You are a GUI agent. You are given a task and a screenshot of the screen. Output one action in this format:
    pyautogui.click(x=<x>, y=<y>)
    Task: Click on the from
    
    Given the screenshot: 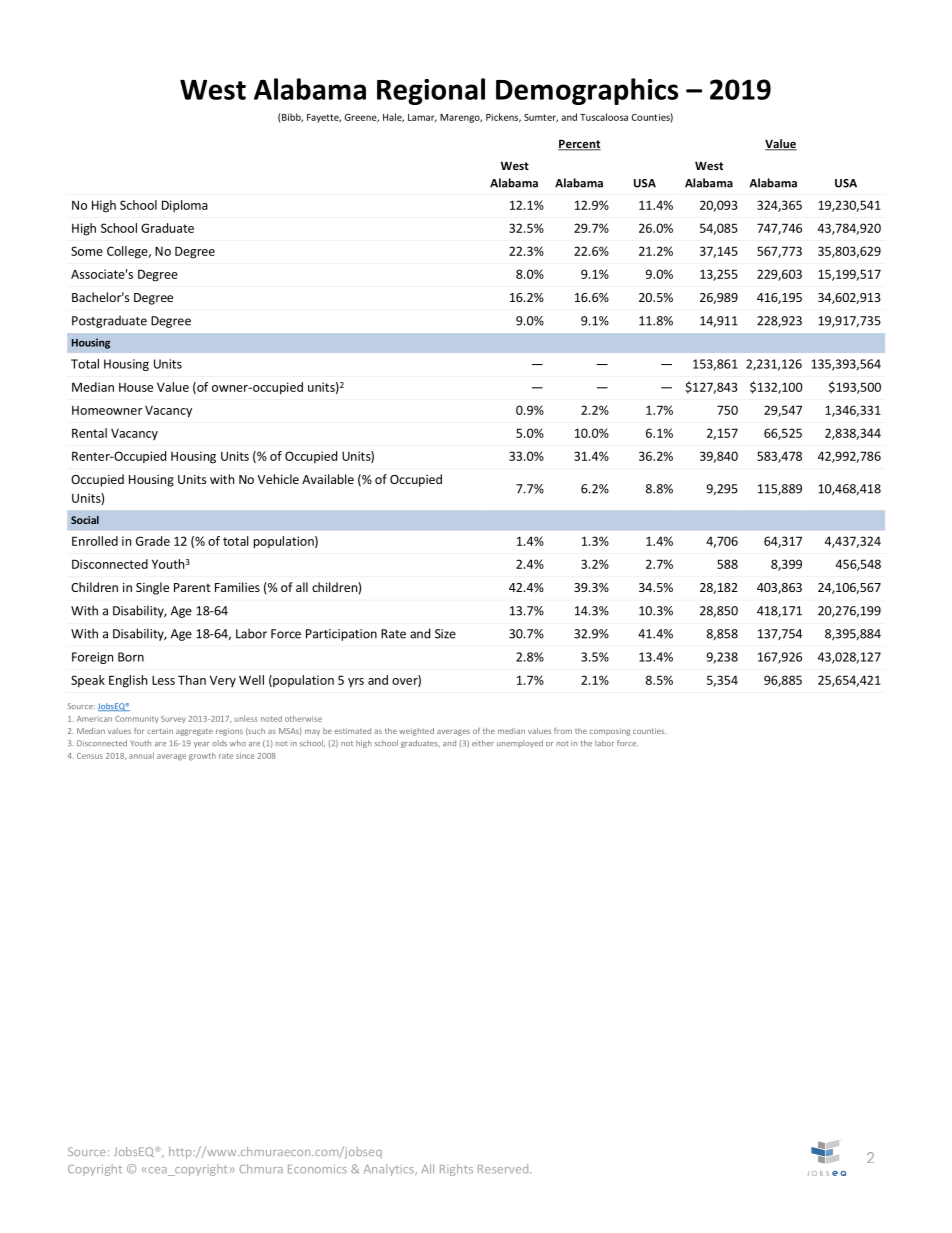 What is the action you would take?
    pyautogui.click(x=563, y=731)
